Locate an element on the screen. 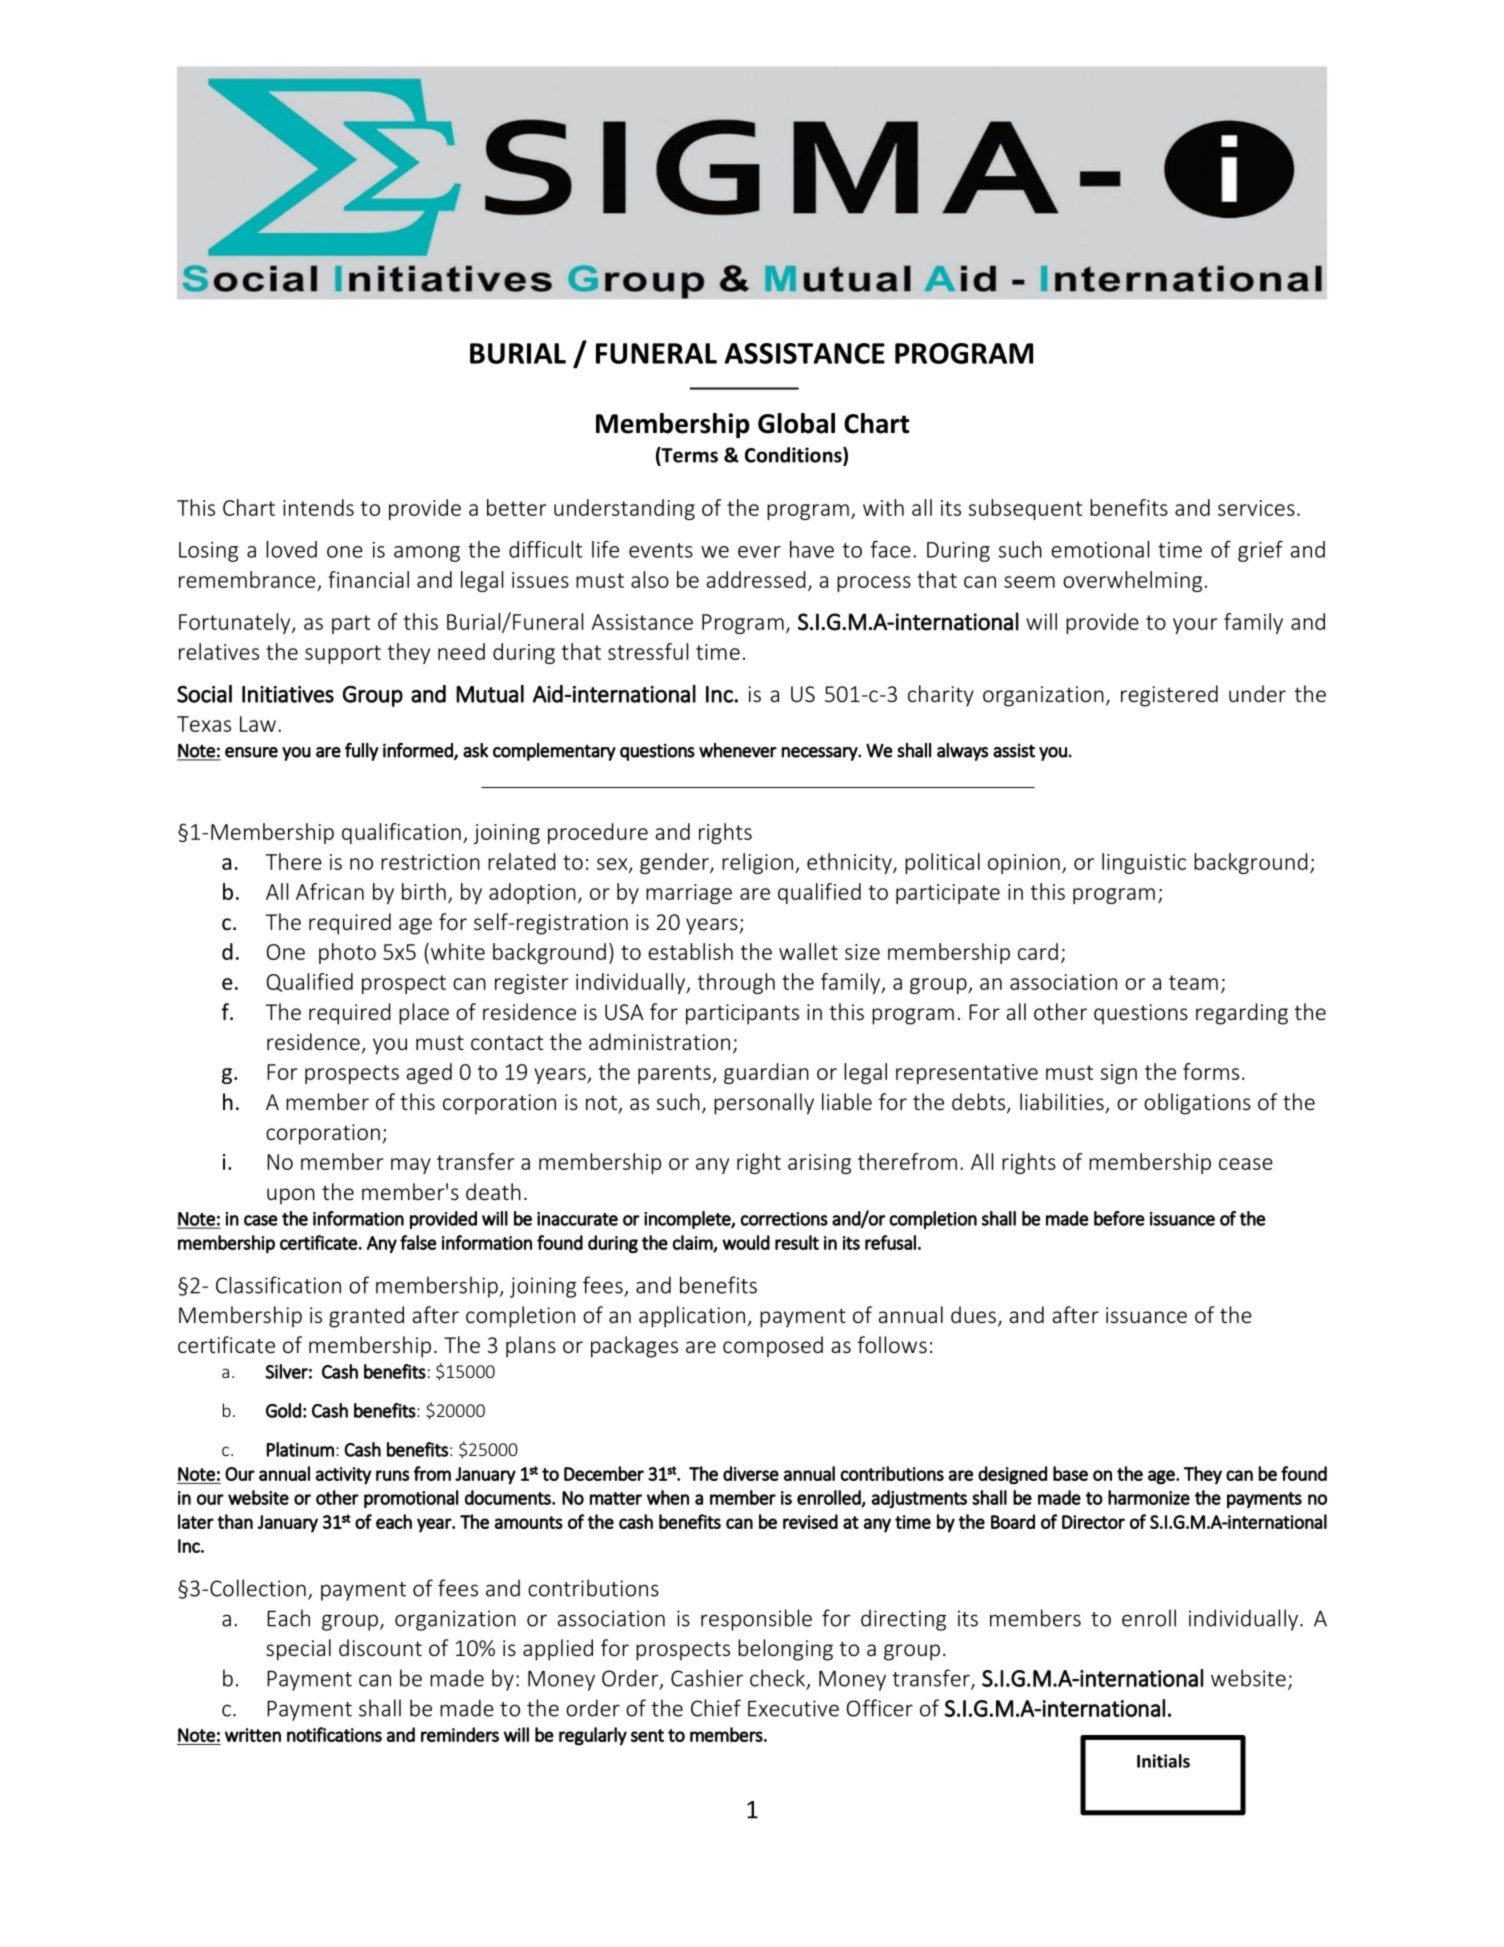 The height and width of the screenshot is (1947, 1504). composed is located at coordinates (773, 1347).
